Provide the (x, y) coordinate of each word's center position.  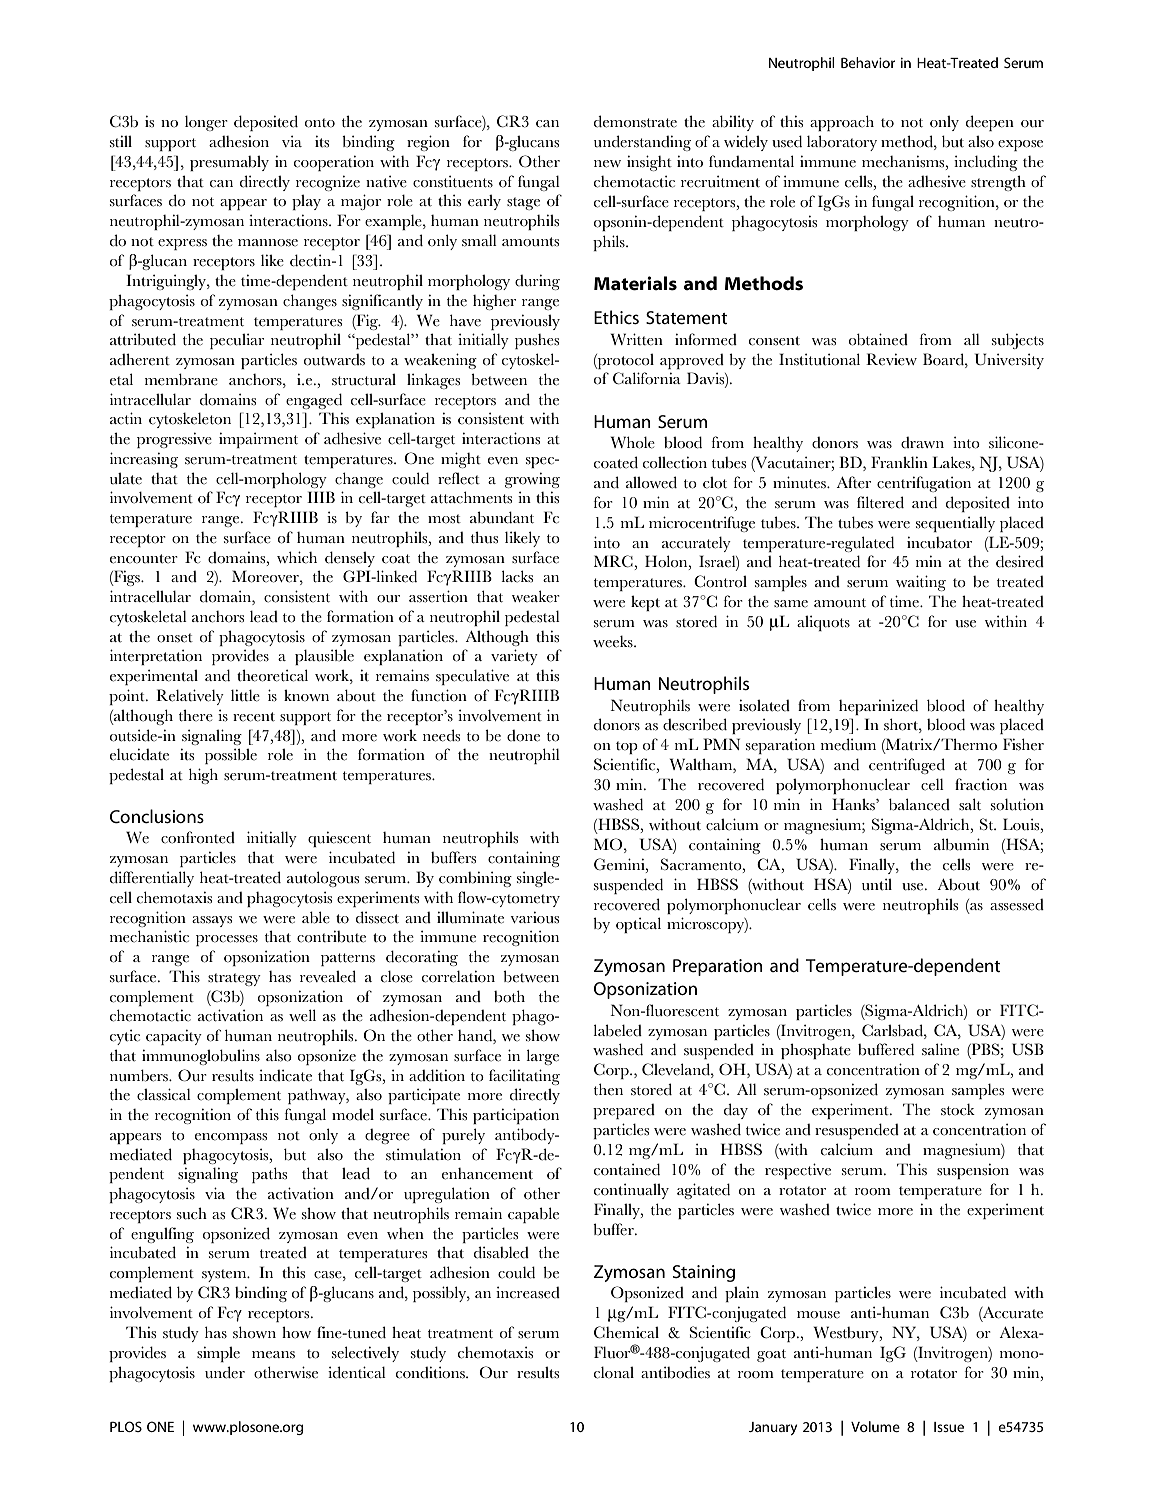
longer (206, 123)
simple (218, 1354)
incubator (939, 542)
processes (227, 940)
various (535, 917)
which (297, 557)
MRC (614, 561)
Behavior (868, 62)
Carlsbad (893, 1030)
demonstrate (635, 121)
